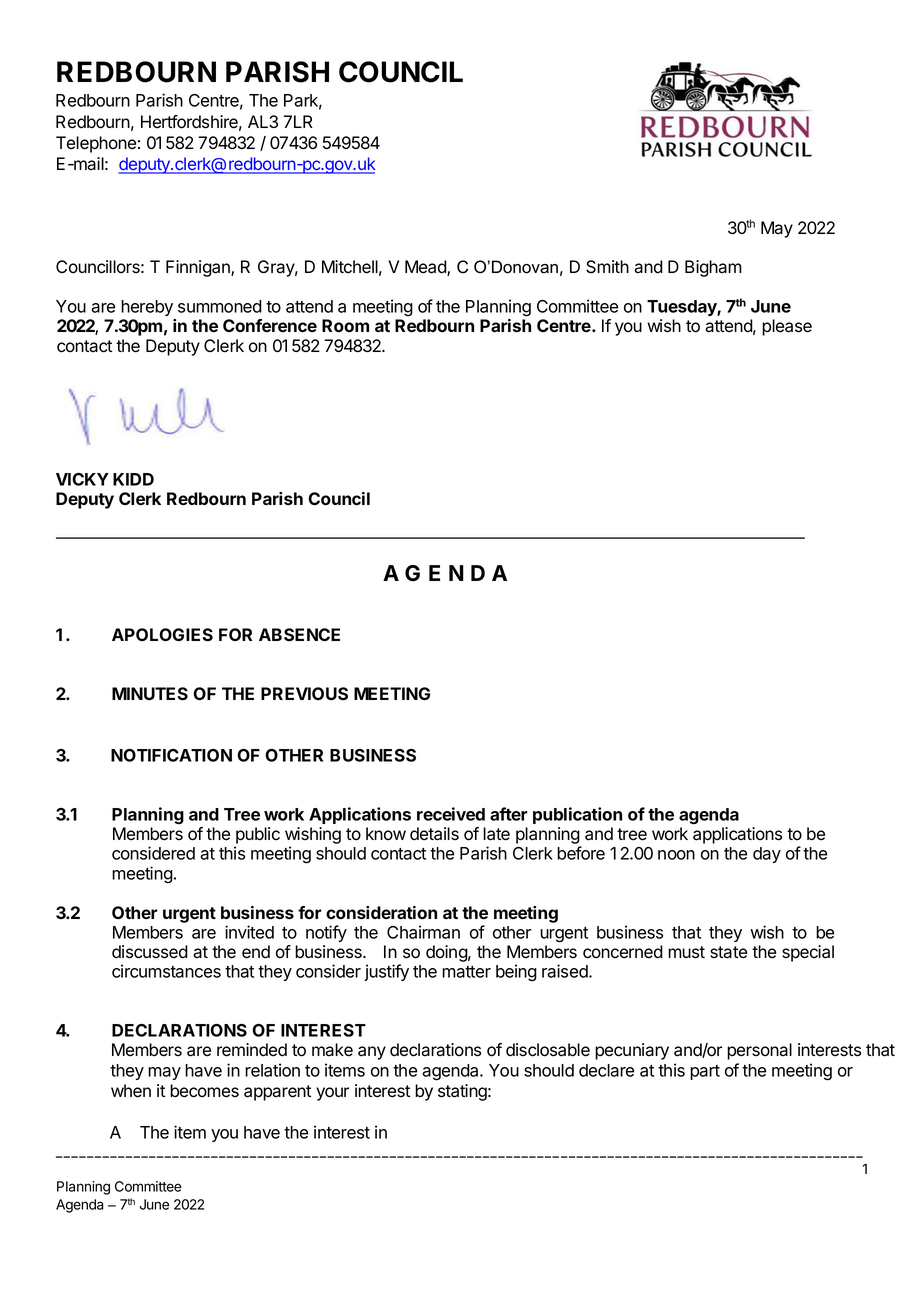 Image resolution: width=924 pixels, height=1308 pixels. Describe the element at coordinates (676, 855) in the page. I see `noon` at that location.
